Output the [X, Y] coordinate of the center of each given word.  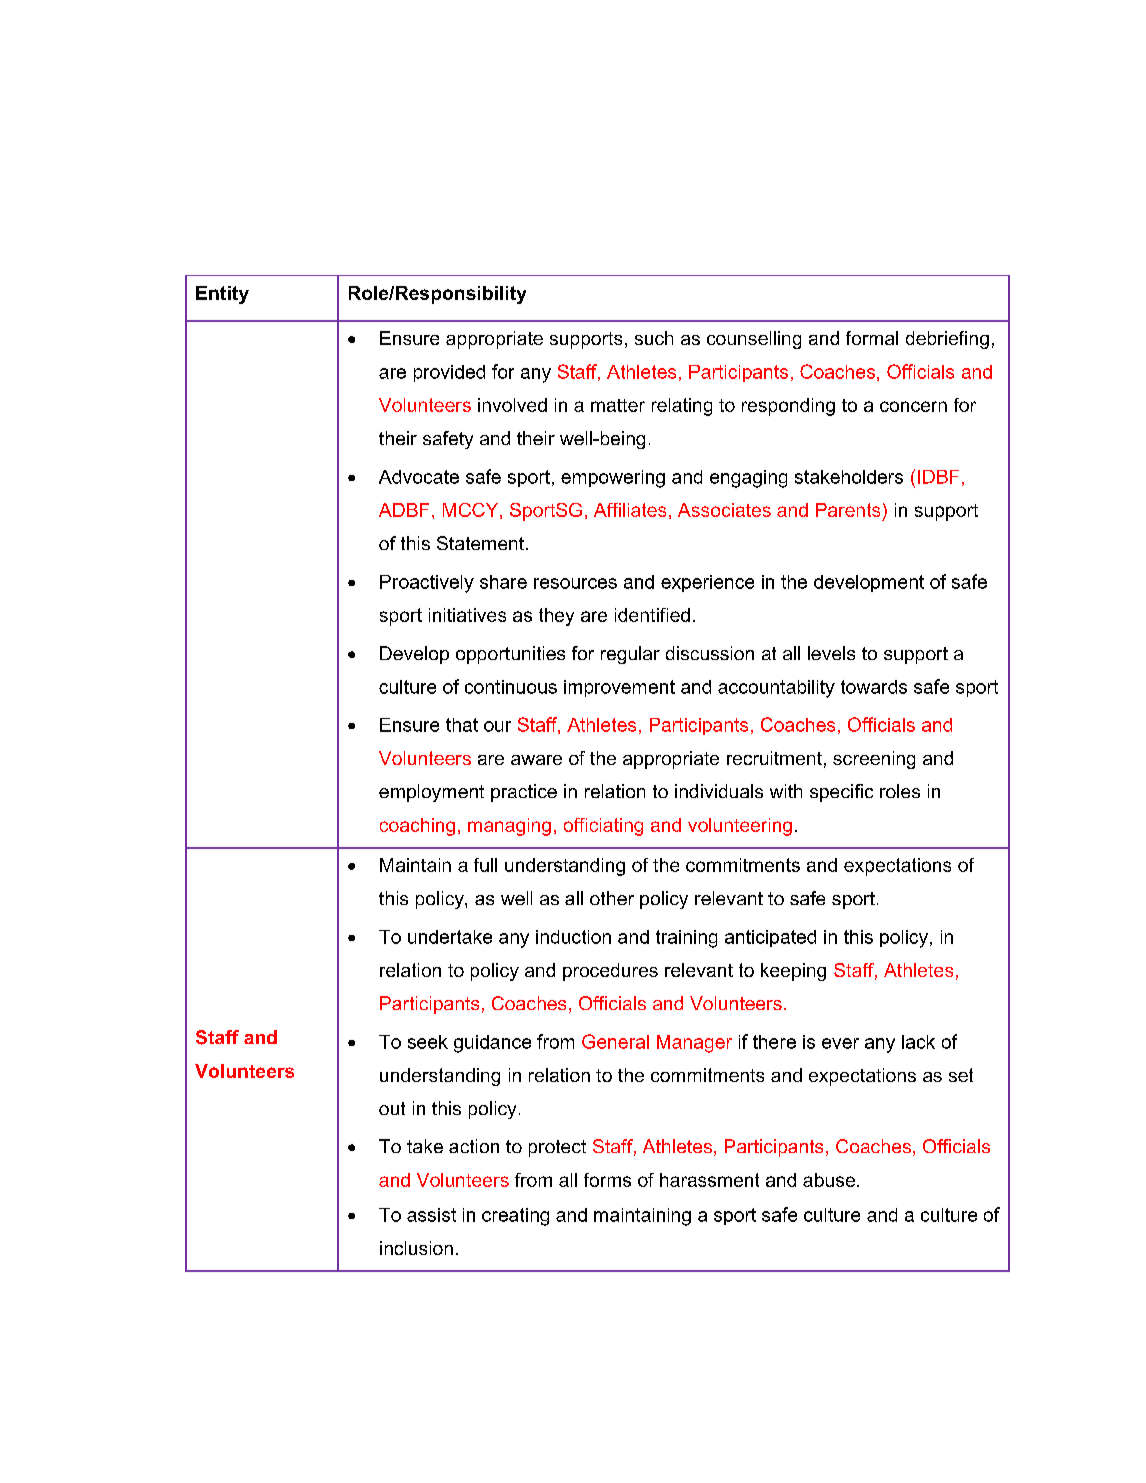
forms [607, 1180]
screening [874, 760]
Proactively [427, 584]
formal [872, 338]
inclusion [416, 1248]
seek [428, 1042]
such [654, 338]
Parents [848, 510]
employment [431, 793]
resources [575, 583]
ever [840, 1043]
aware [536, 760]
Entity [222, 295]
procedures [610, 972]
